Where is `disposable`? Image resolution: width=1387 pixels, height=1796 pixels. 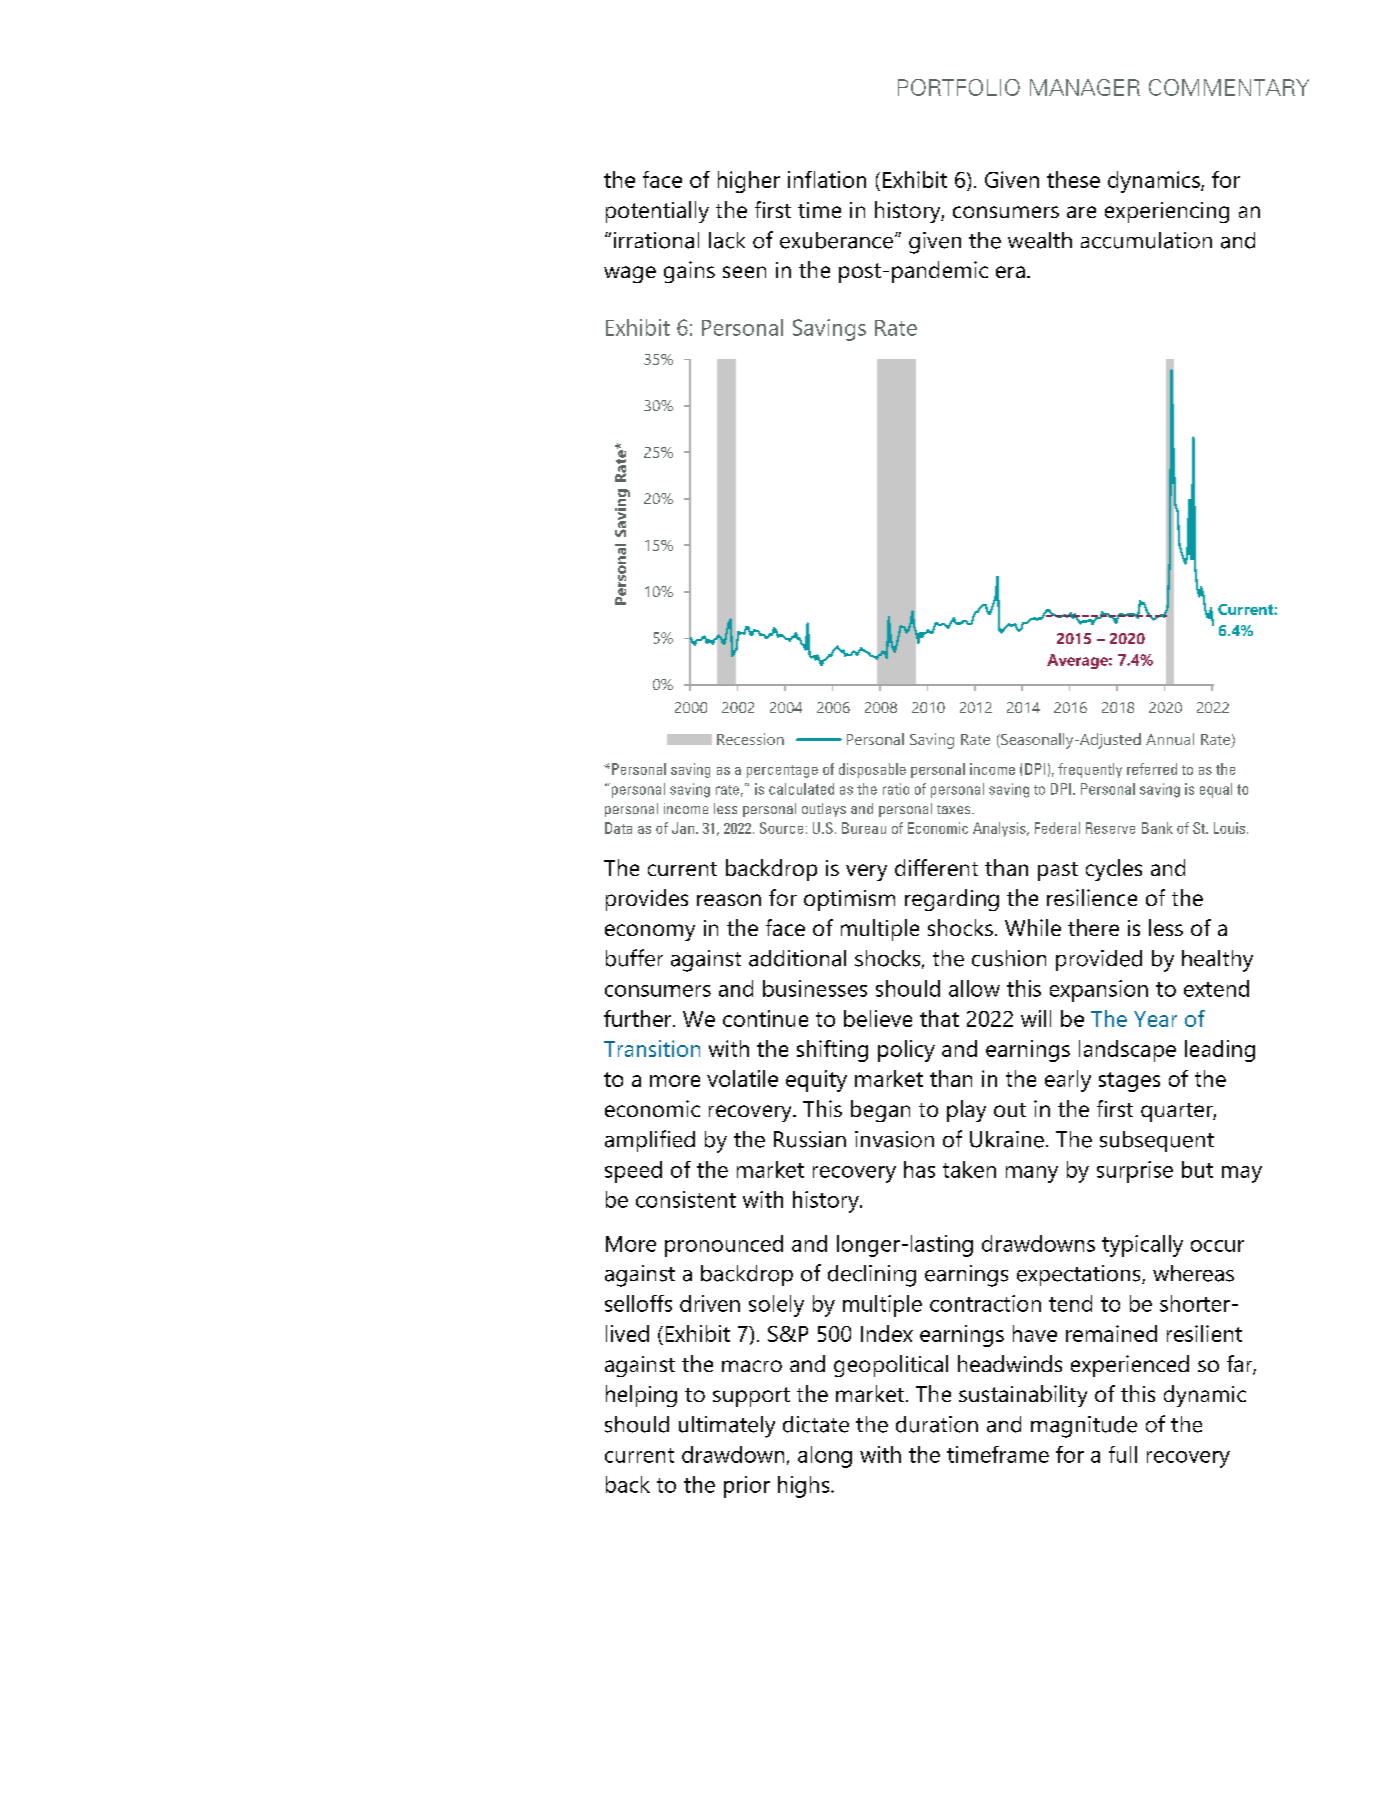
disposable is located at coordinates (872, 770).
